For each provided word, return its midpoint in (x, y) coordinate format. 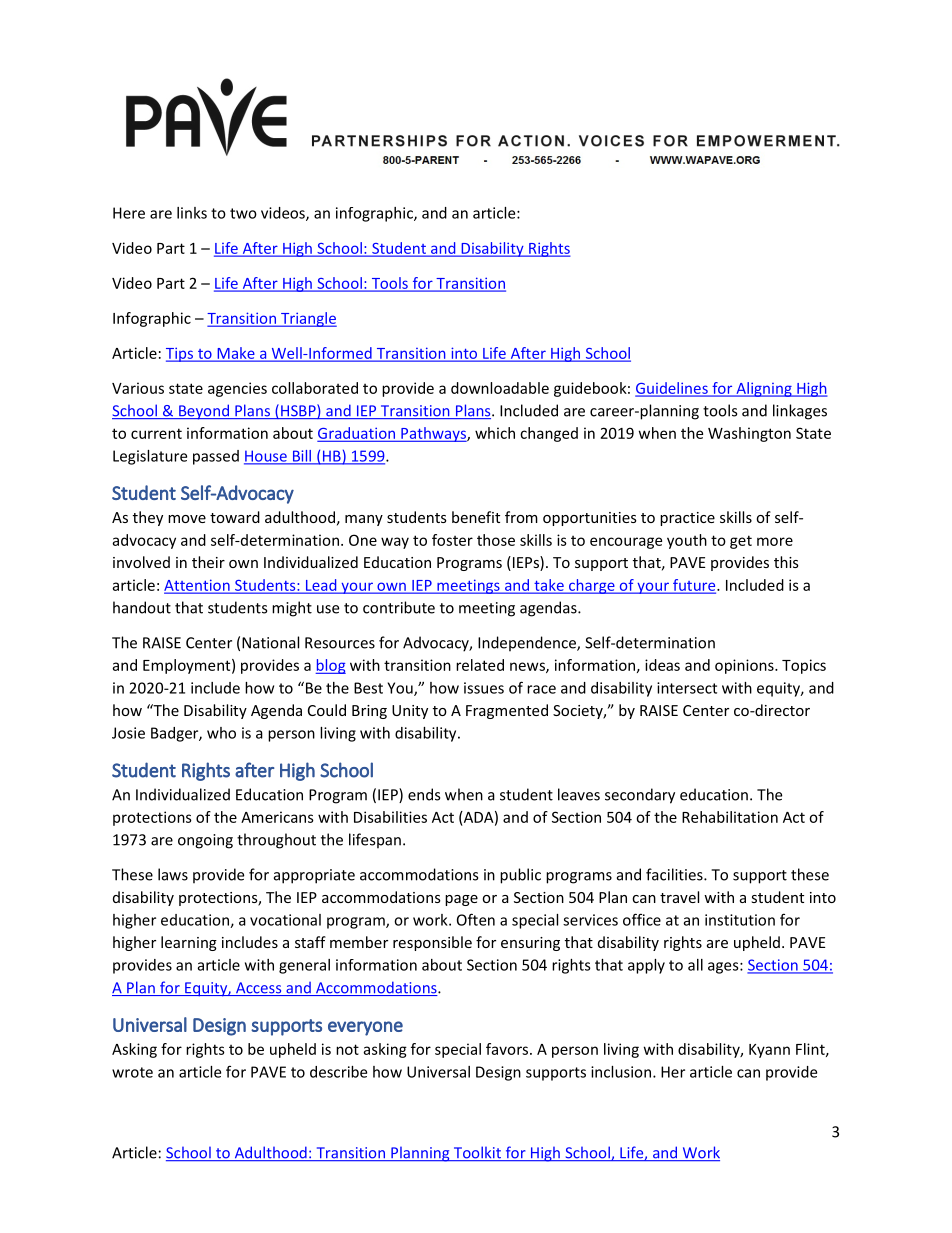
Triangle (308, 319)
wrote (132, 1072)
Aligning (764, 389)
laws (173, 874)
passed (216, 457)
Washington (749, 434)
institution (740, 920)
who (221, 733)
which (495, 433)
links (192, 213)
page (461, 900)
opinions (745, 666)
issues (484, 688)
